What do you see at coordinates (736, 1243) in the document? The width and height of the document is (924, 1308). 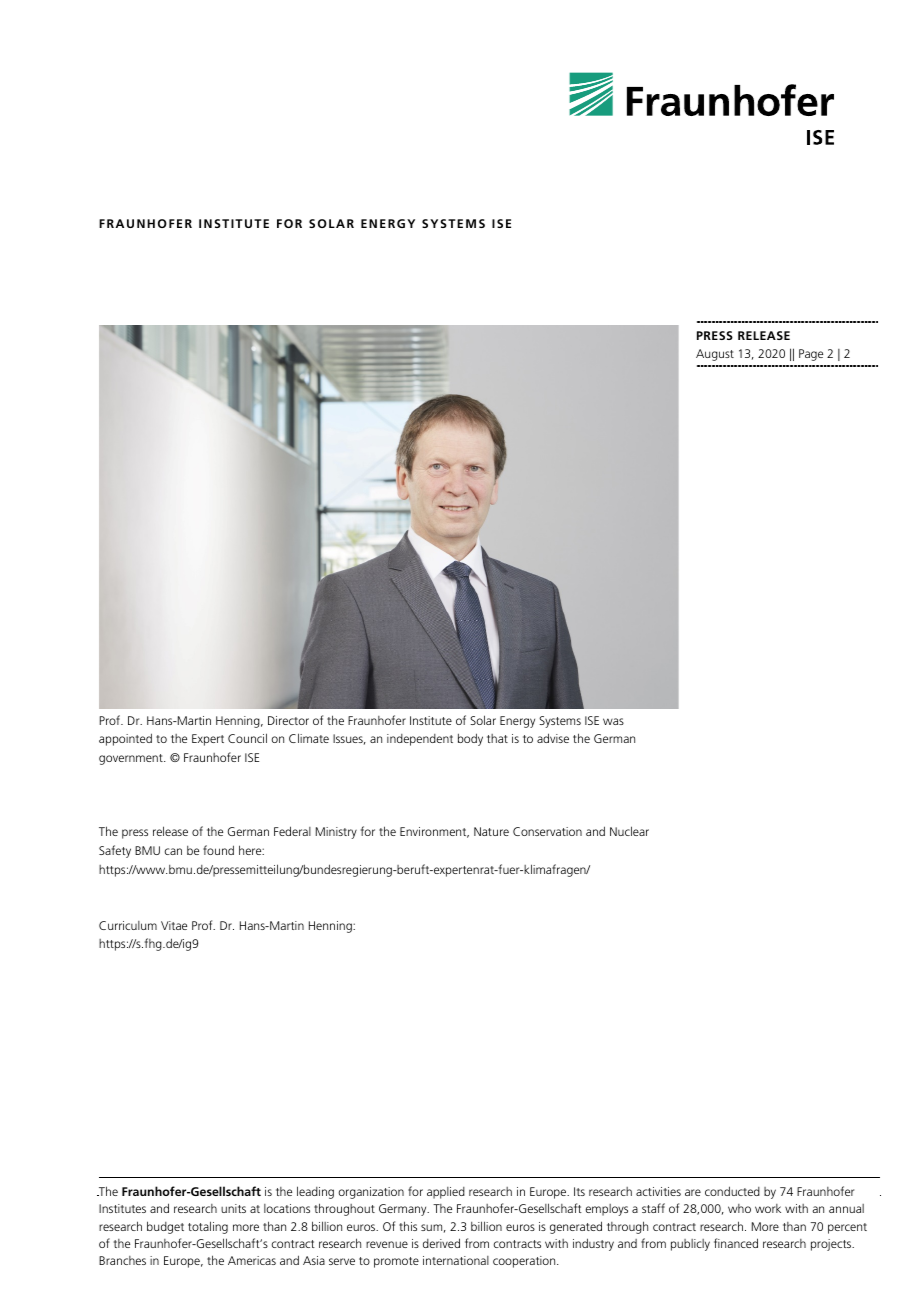 I see `financed` at bounding box center [736, 1243].
